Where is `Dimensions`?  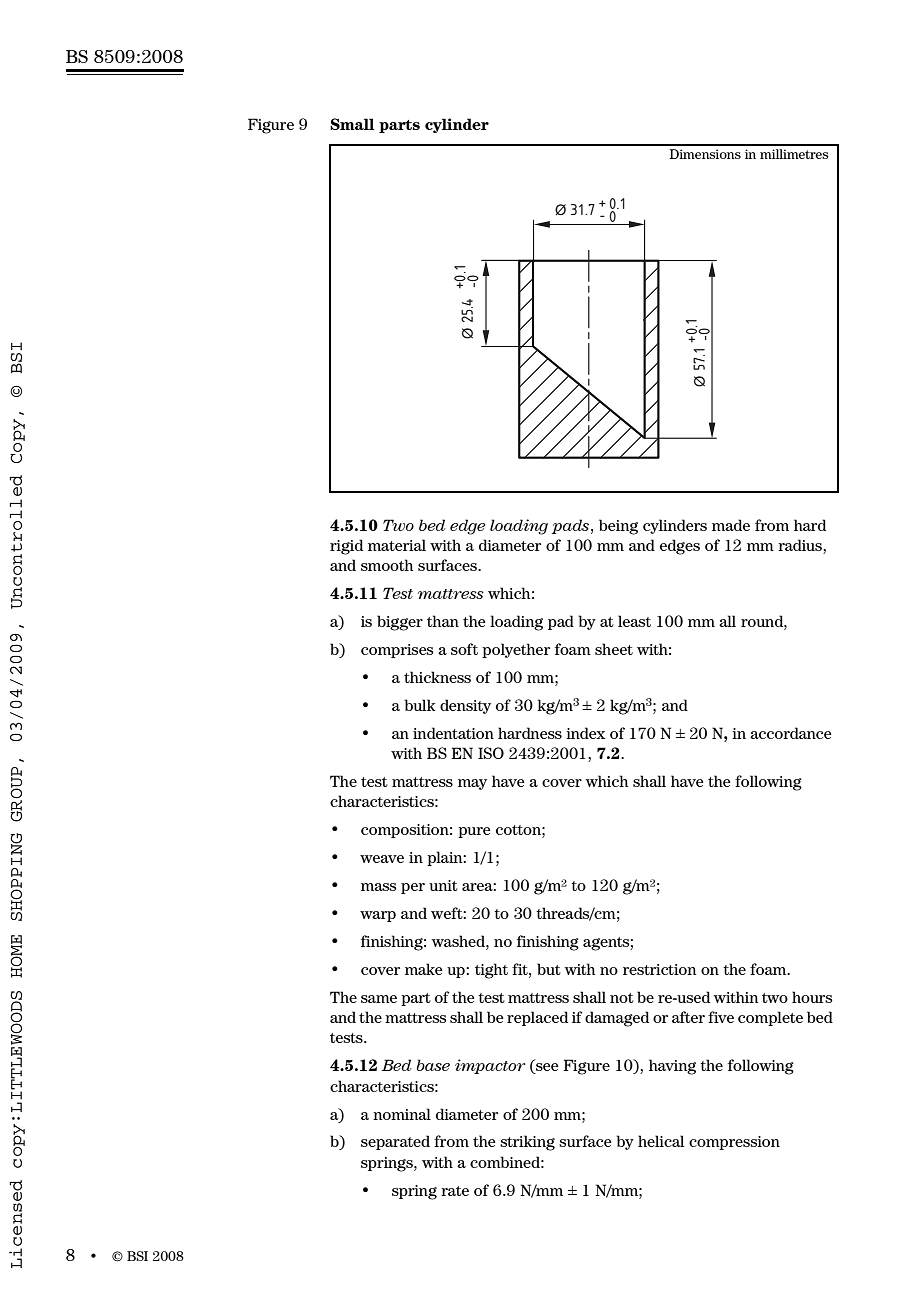 Dimensions is located at coordinates (705, 154).
